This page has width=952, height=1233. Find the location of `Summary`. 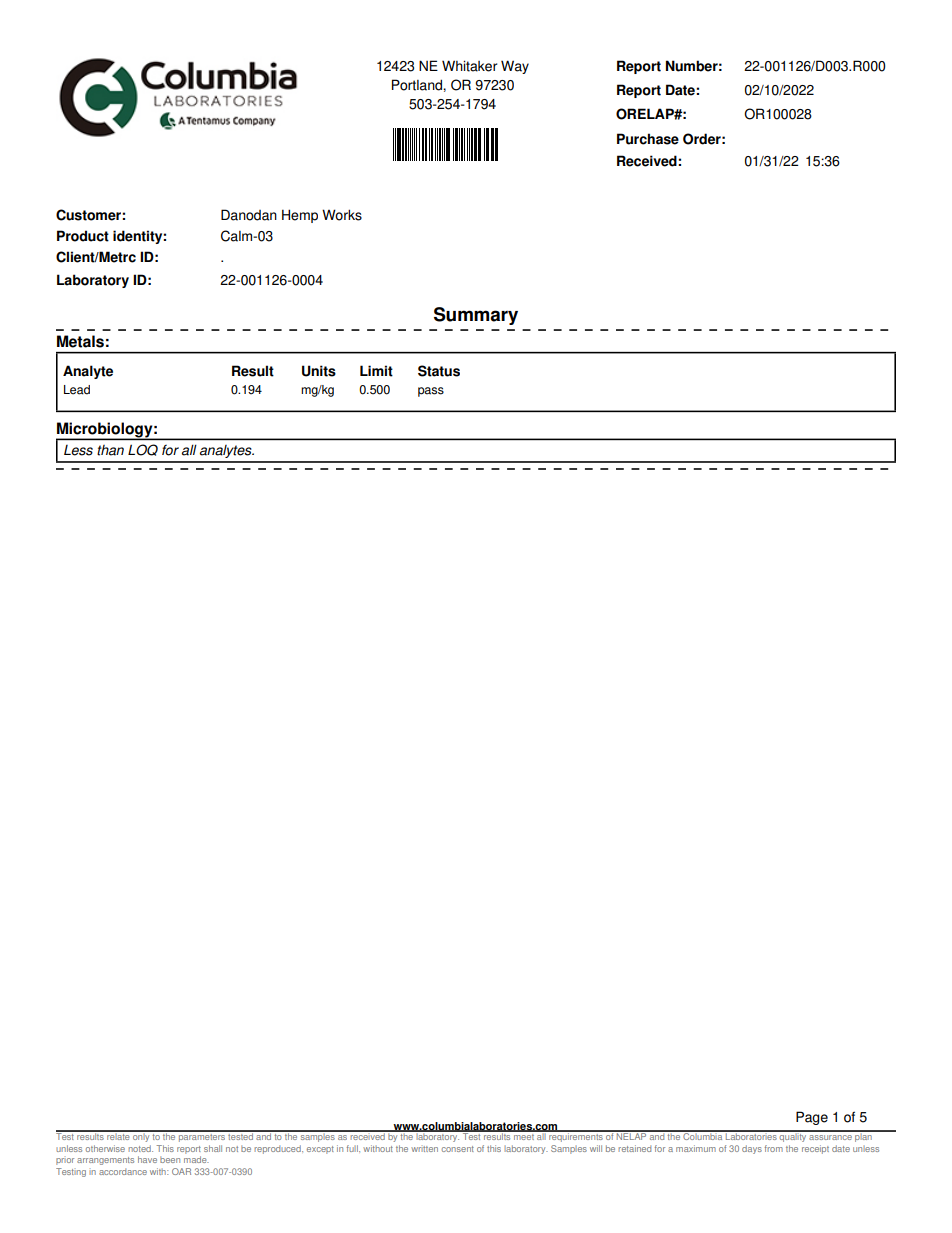

Summary is located at coordinates (476, 316).
